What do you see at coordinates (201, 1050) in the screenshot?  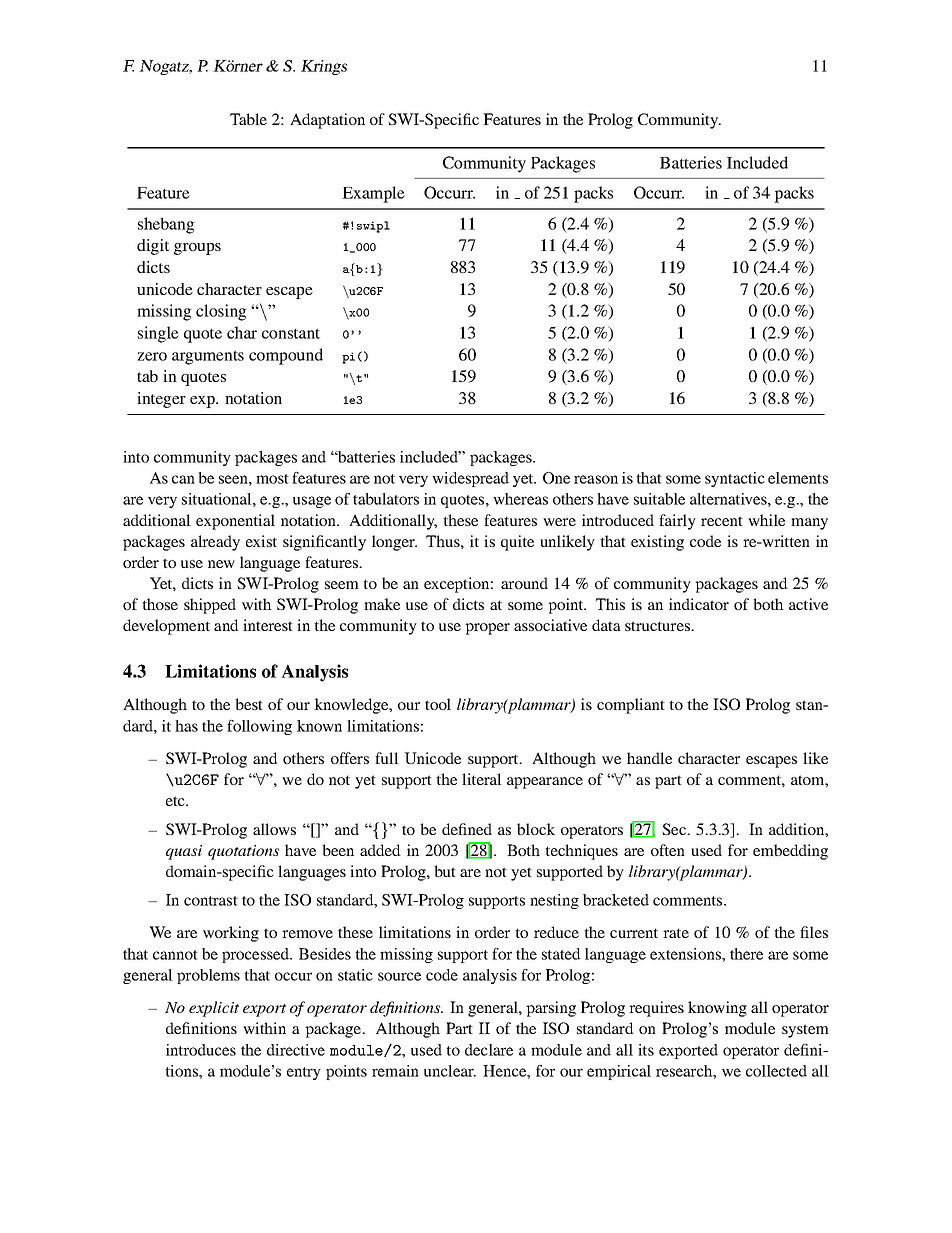 I see `introduces` at bounding box center [201, 1050].
